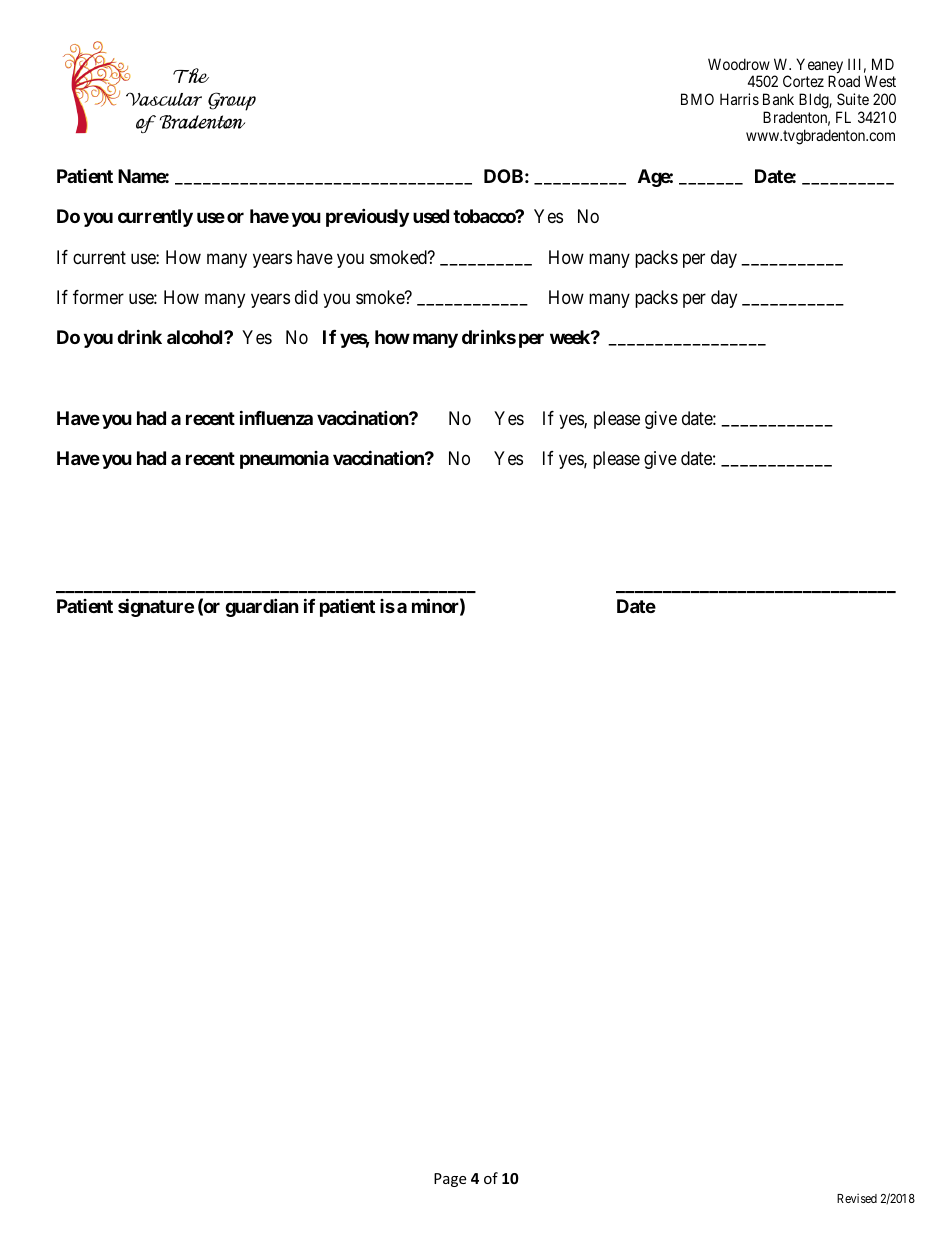  I want to click on former, so click(98, 297).
